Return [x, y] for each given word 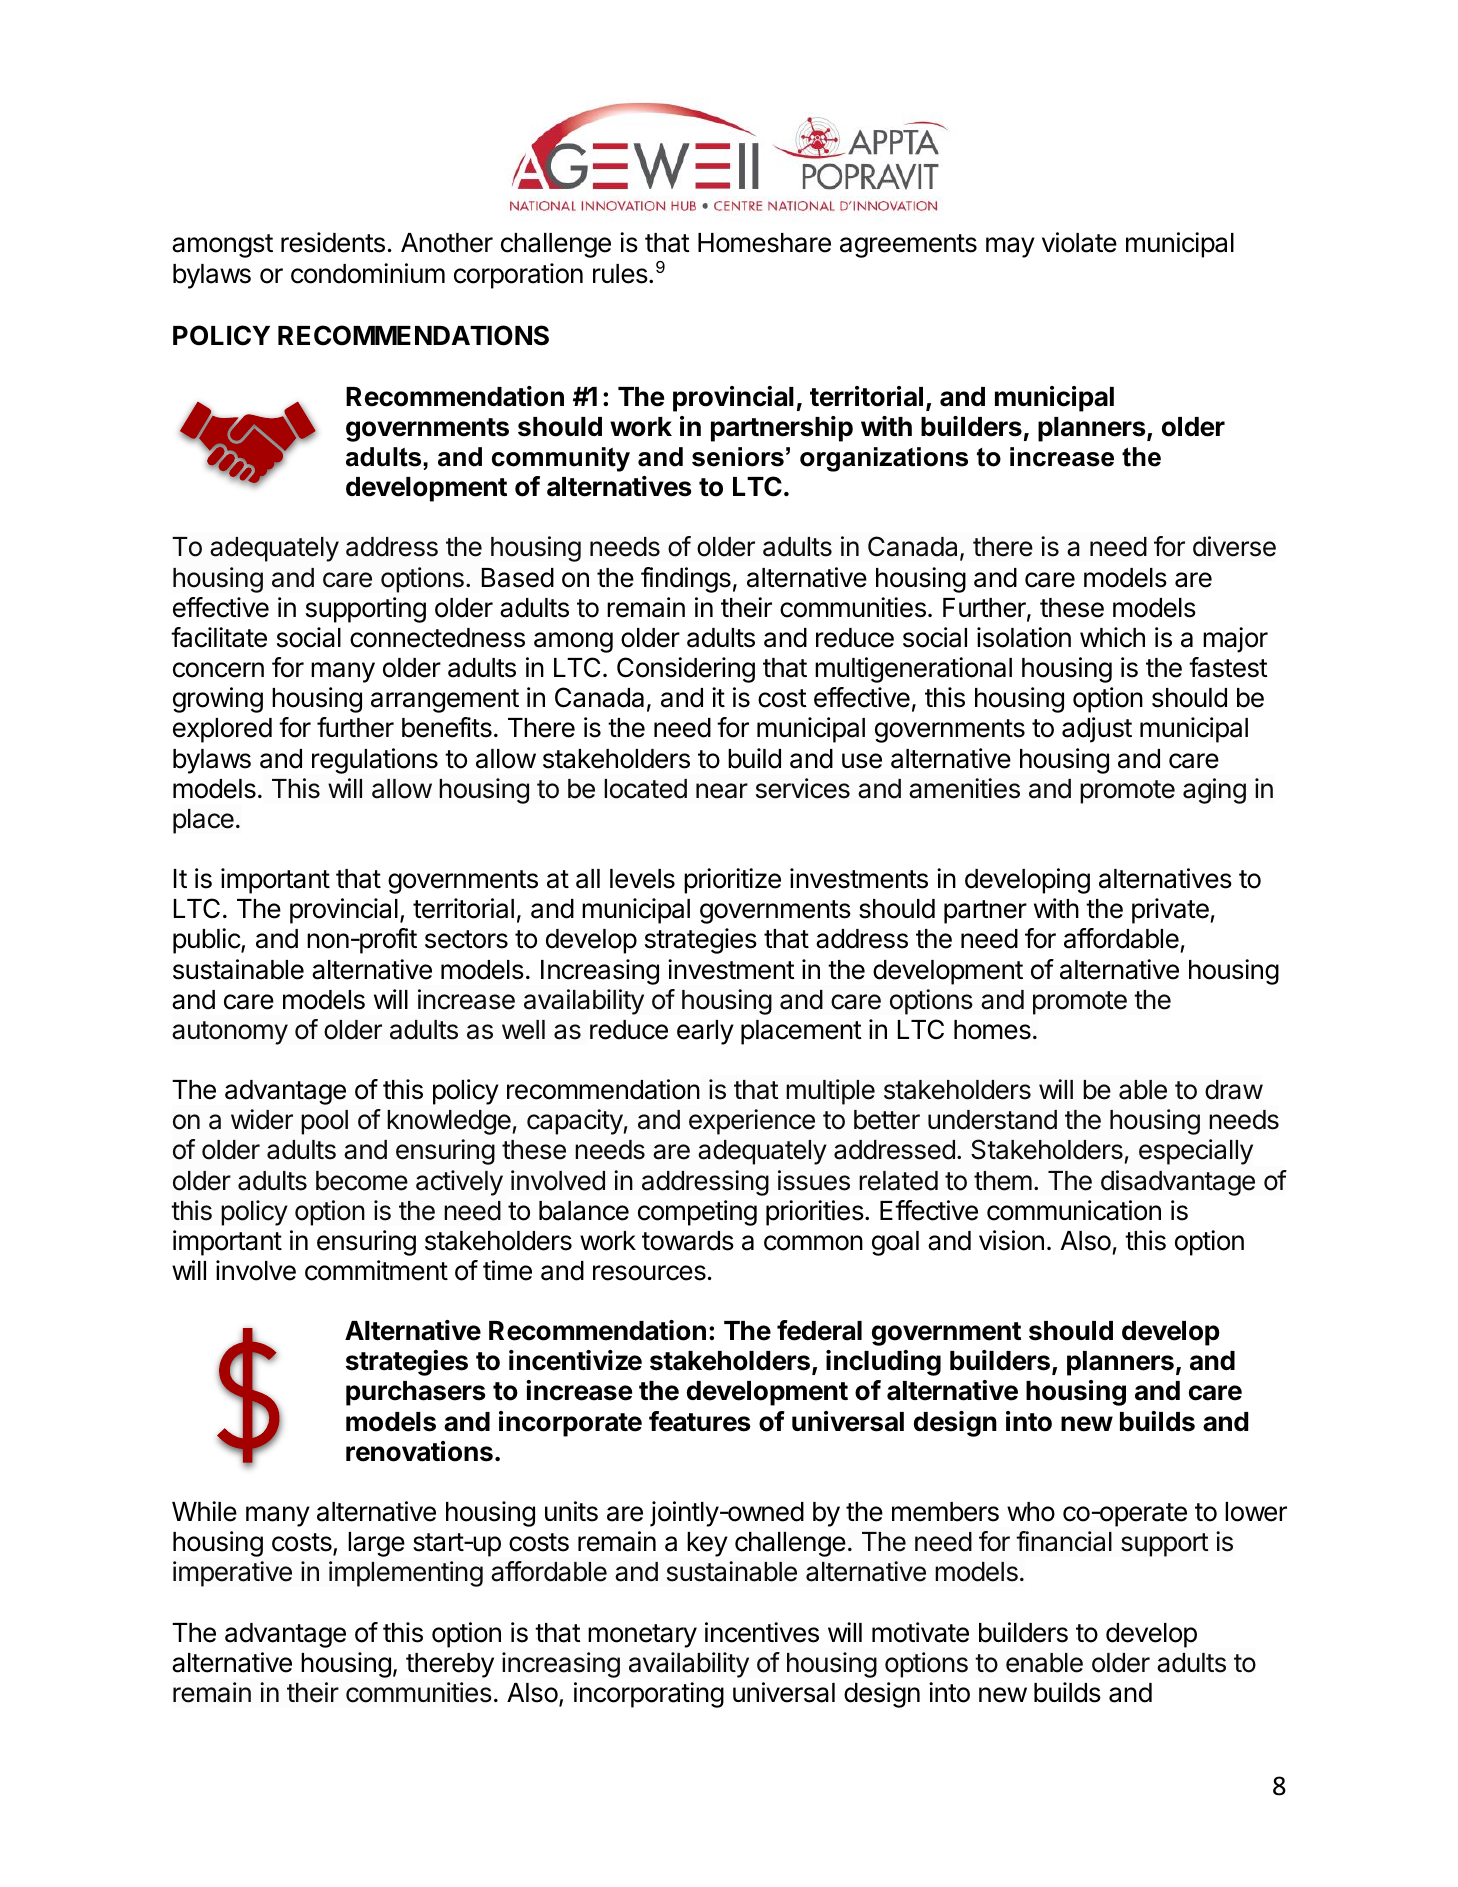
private [1170, 911]
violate [1079, 242]
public [207, 941]
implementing [406, 1574]
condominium [368, 273]
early [705, 1032]
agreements [908, 246]
